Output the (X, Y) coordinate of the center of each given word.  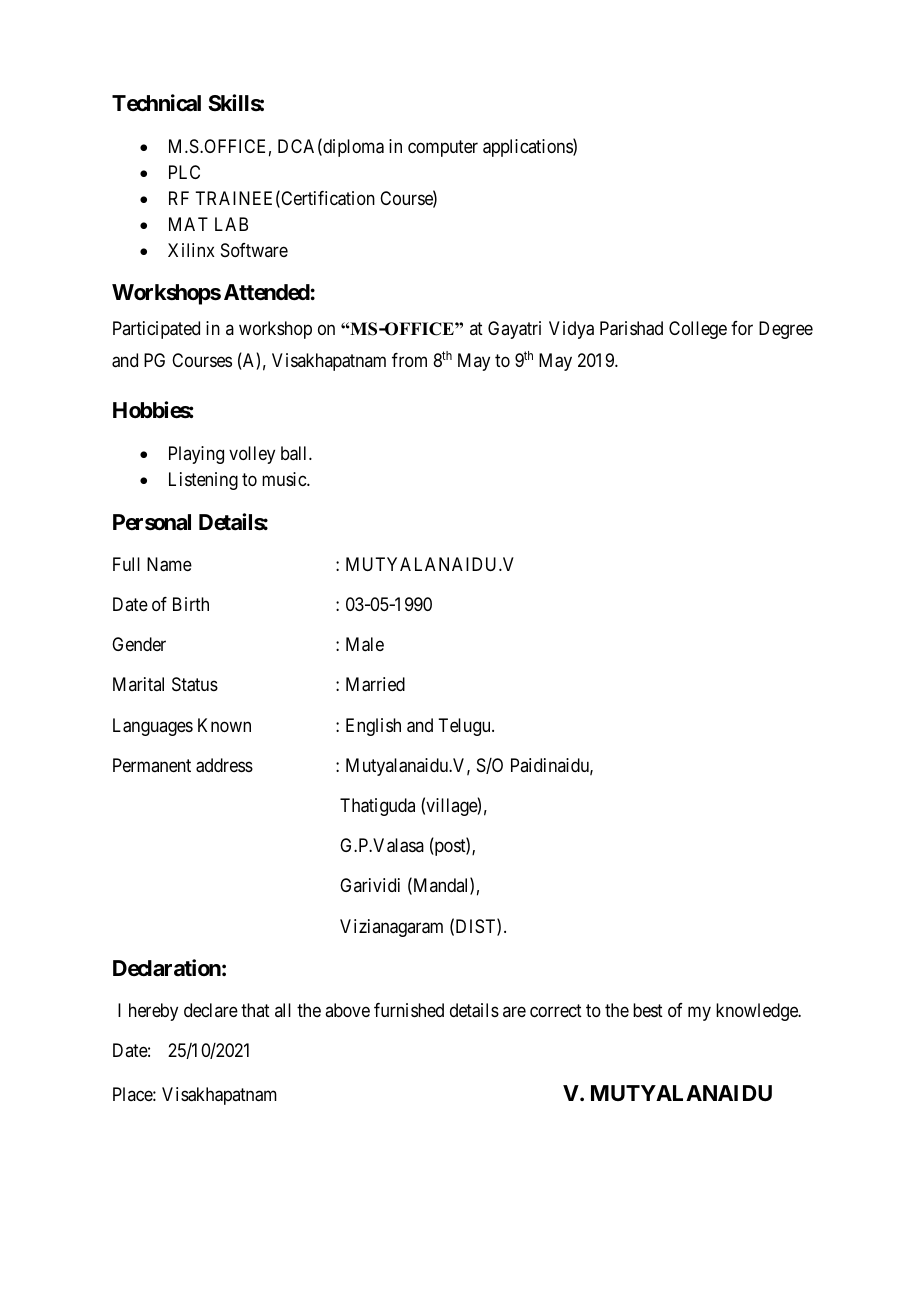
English (373, 727)
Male (365, 644)
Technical (156, 103)
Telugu (465, 727)
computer (443, 148)
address (224, 765)
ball (295, 453)
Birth (191, 604)
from (409, 360)
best (648, 1010)
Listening (203, 481)
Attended (267, 292)
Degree (786, 330)
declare (211, 1010)
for (742, 328)
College (698, 330)
